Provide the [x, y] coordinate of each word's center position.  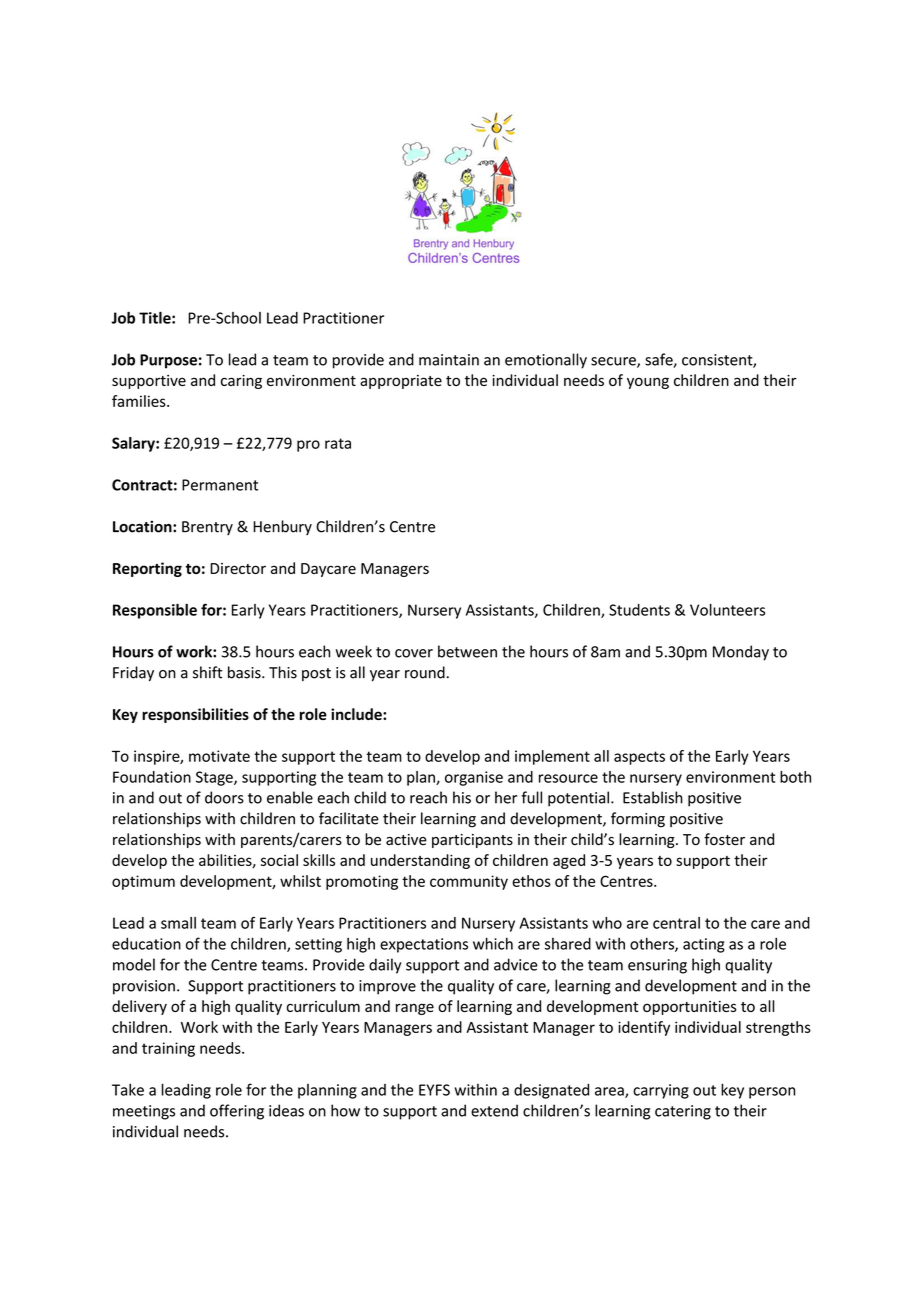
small [178, 923]
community [469, 882]
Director [238, 568]
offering [237, 1112]
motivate [219, 756]
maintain [449, 360]
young [648, 383]
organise [474, 778]
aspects [639, 758]
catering [683, 1112]
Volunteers [727, 610]
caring [241, 382]
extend [494, 1110]
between [467, 651]
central [676, 923]
